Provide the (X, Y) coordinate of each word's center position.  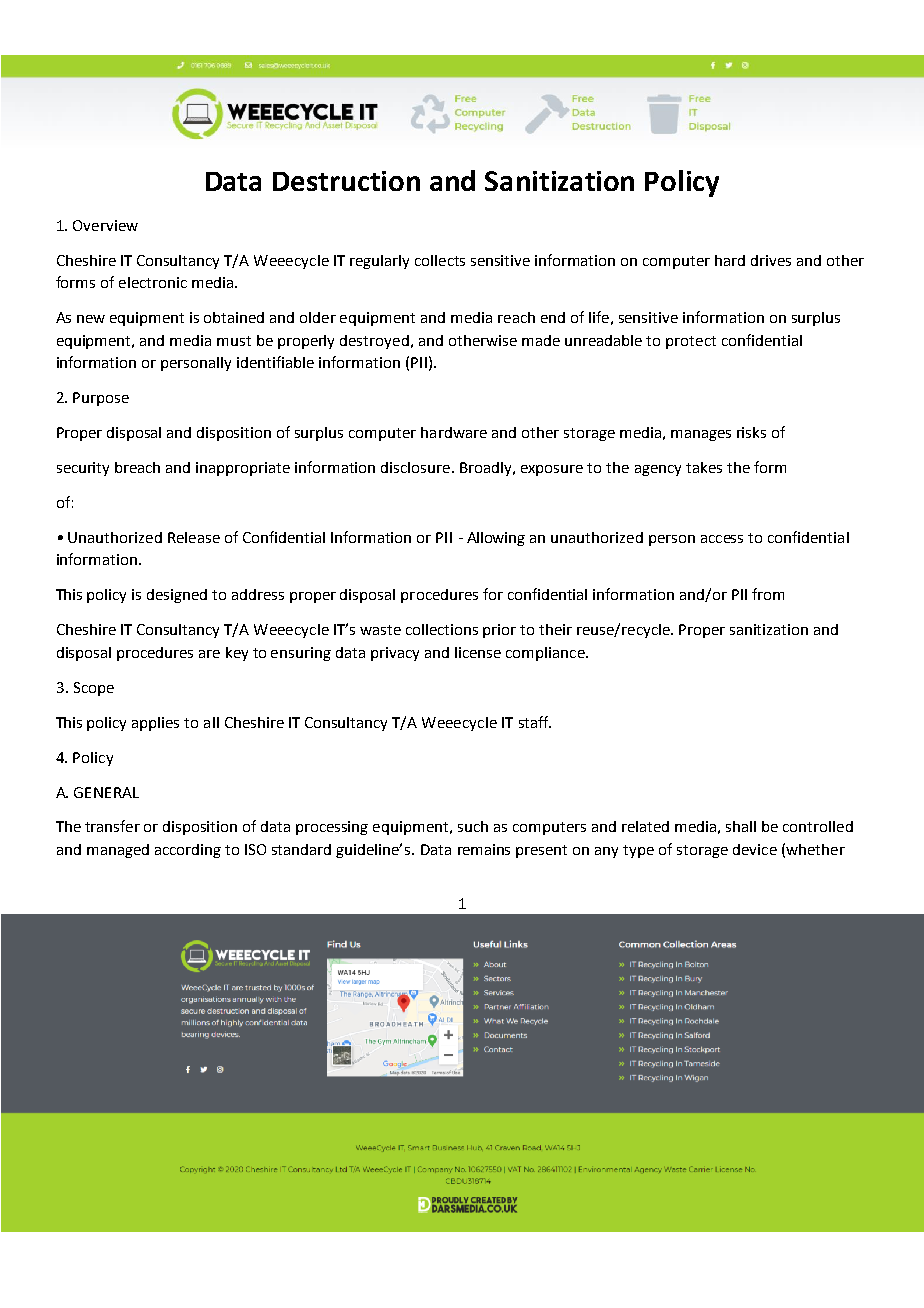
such (473, 826)
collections (442, 629)
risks (751, 432)
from (768, 594)
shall (741, 826)
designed (177, 596)
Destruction (346, 181)
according (188, 851)
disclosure (415, 467)
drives (771, 260)
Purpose (101, 399)
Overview (105, 225)
